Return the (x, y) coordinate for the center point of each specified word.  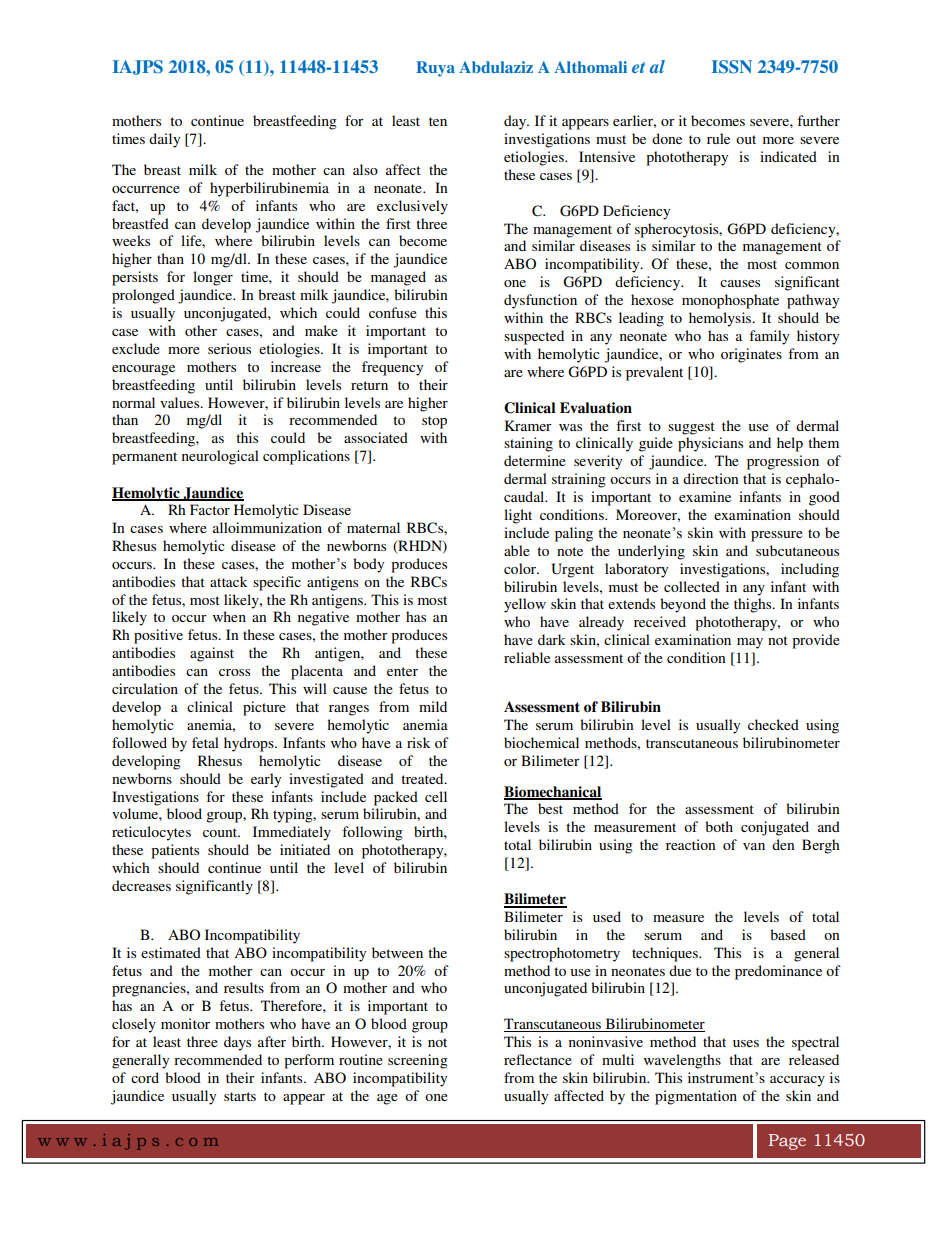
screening (418, 1061)
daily (164, 140)
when (229, 616)
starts (240, 1096)
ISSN (732, 67)
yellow (525, 605)
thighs (754, 605)
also (365, 169)
